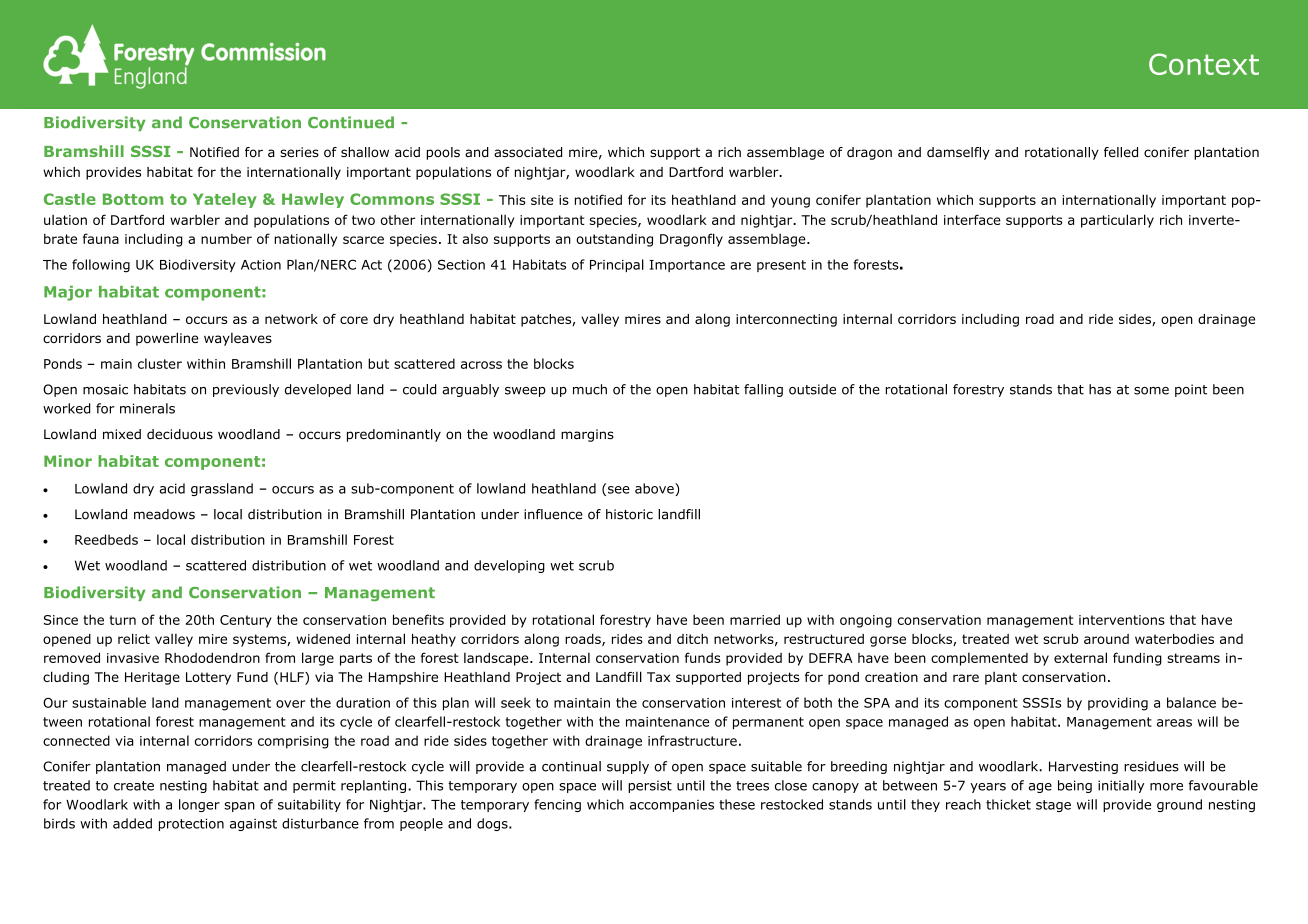 This page has height=924, width=1308. I want to click on longer, so click(199, 805).
